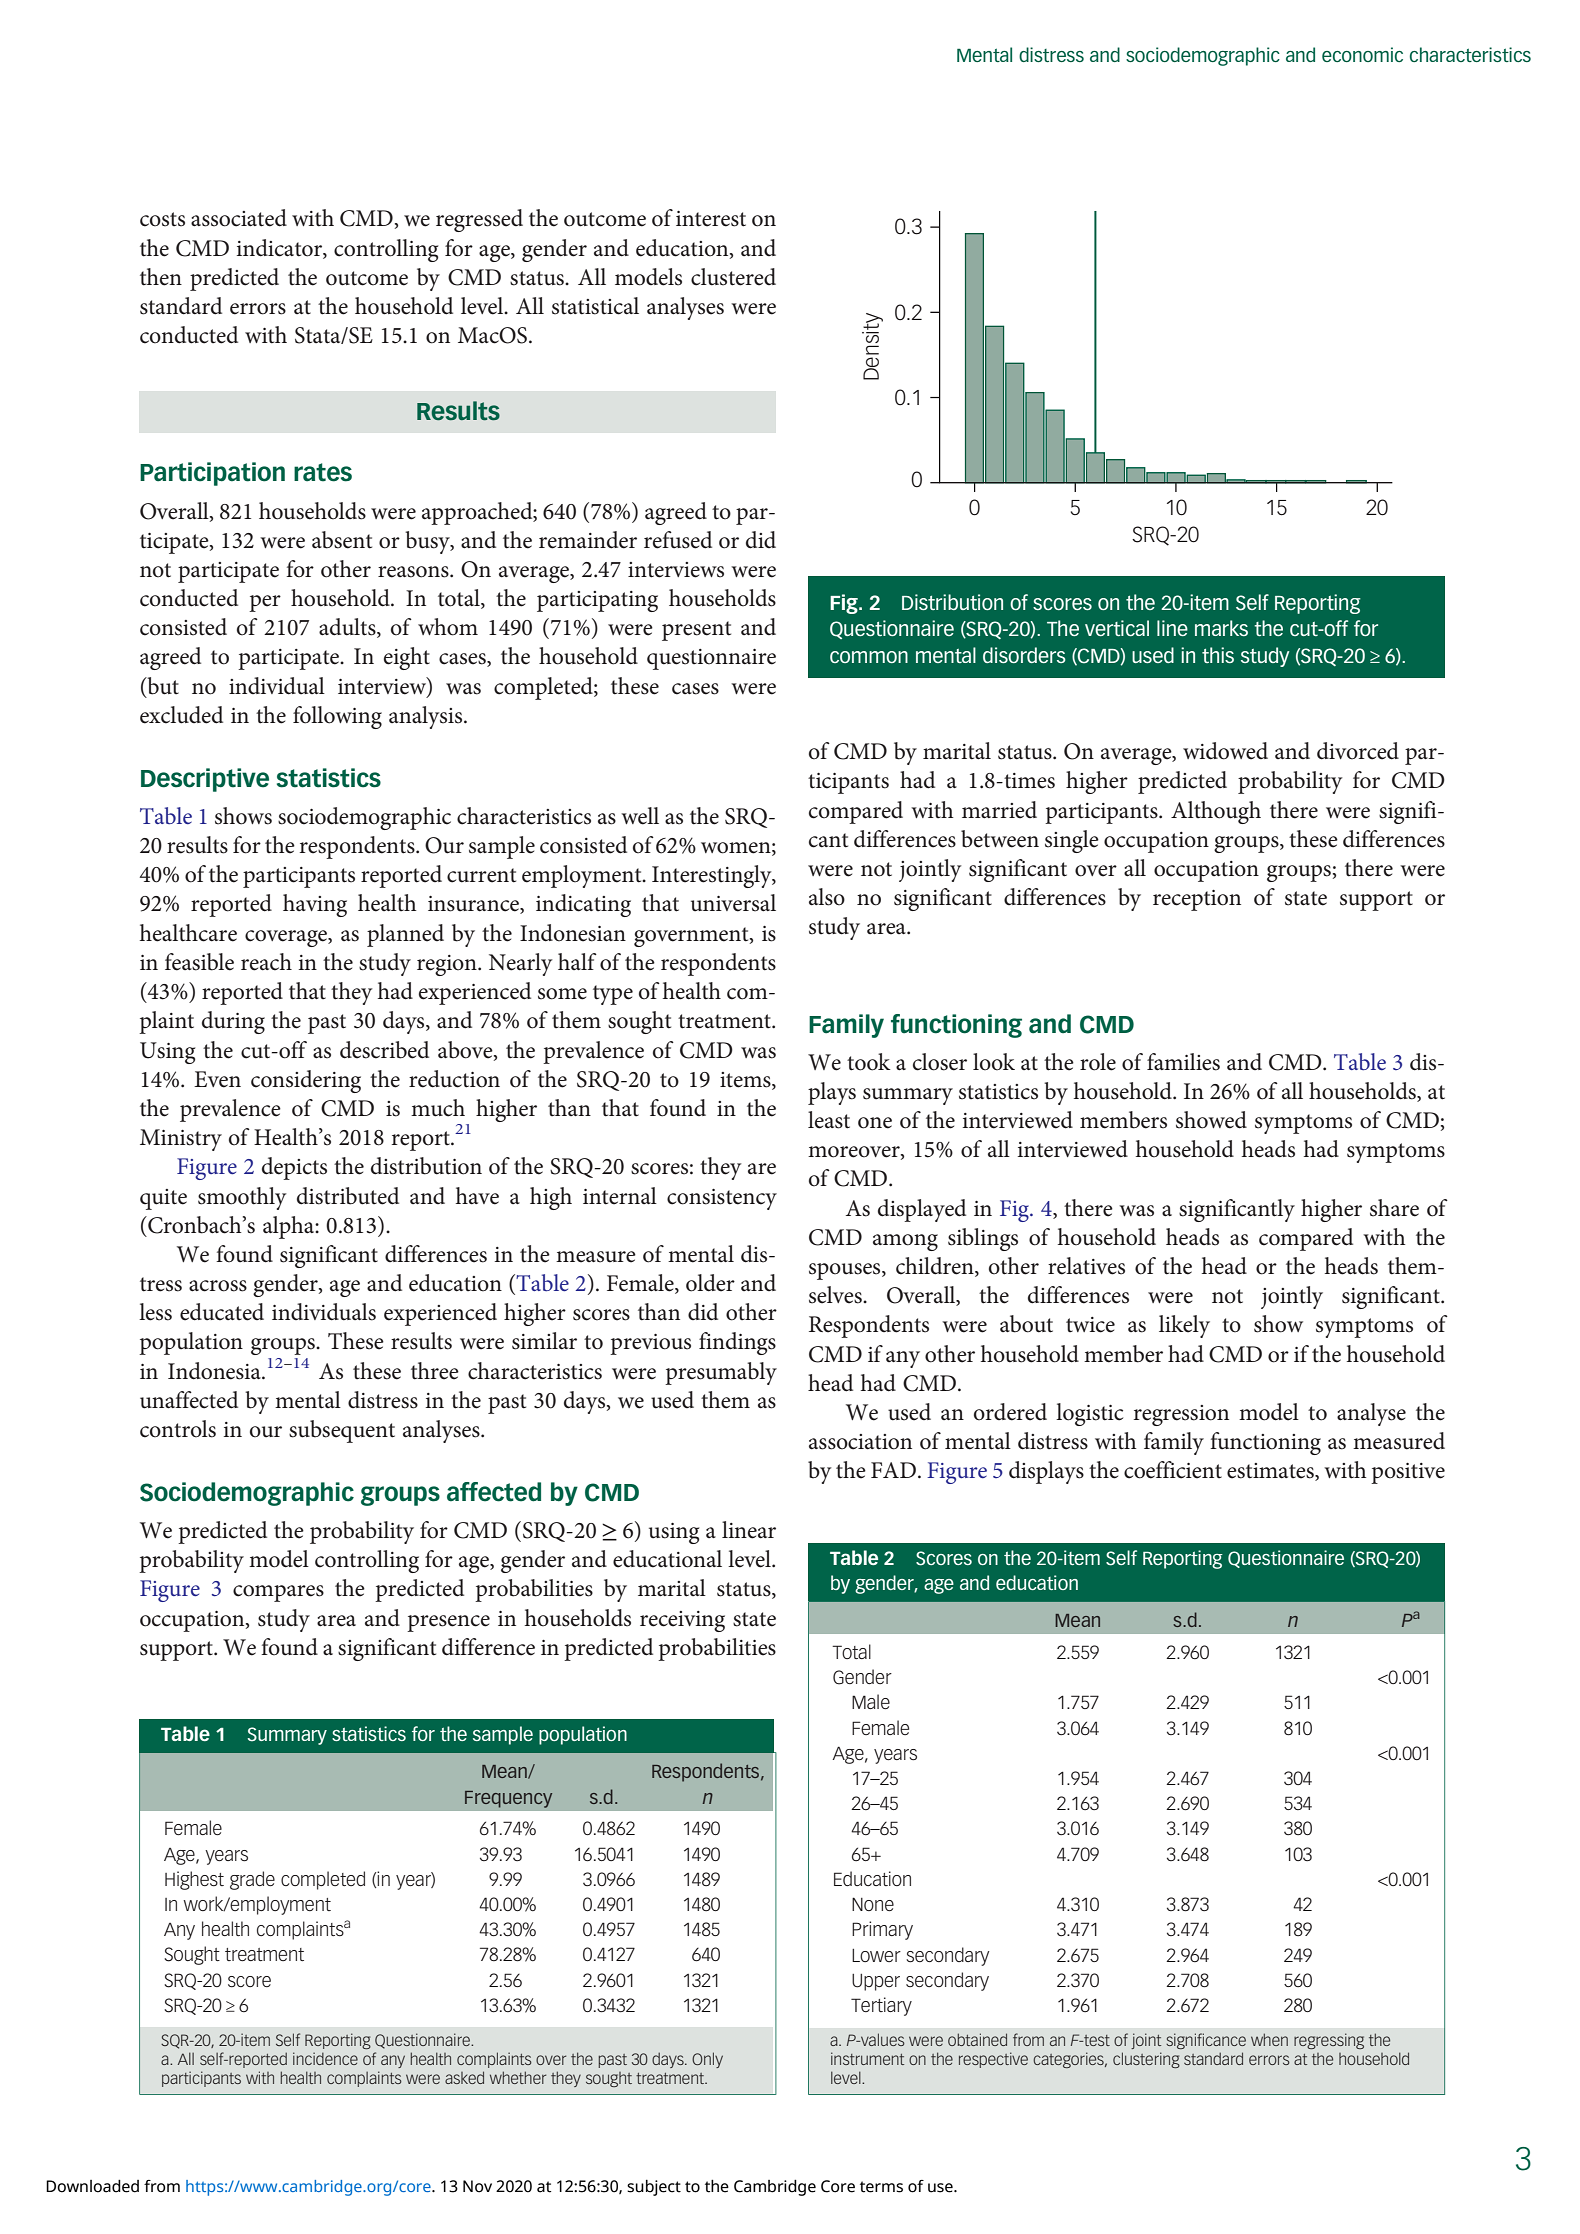 Image resolution: width=1580 pixels, height=2234 pixels. I want to click on Only, so click(707, 2060).
